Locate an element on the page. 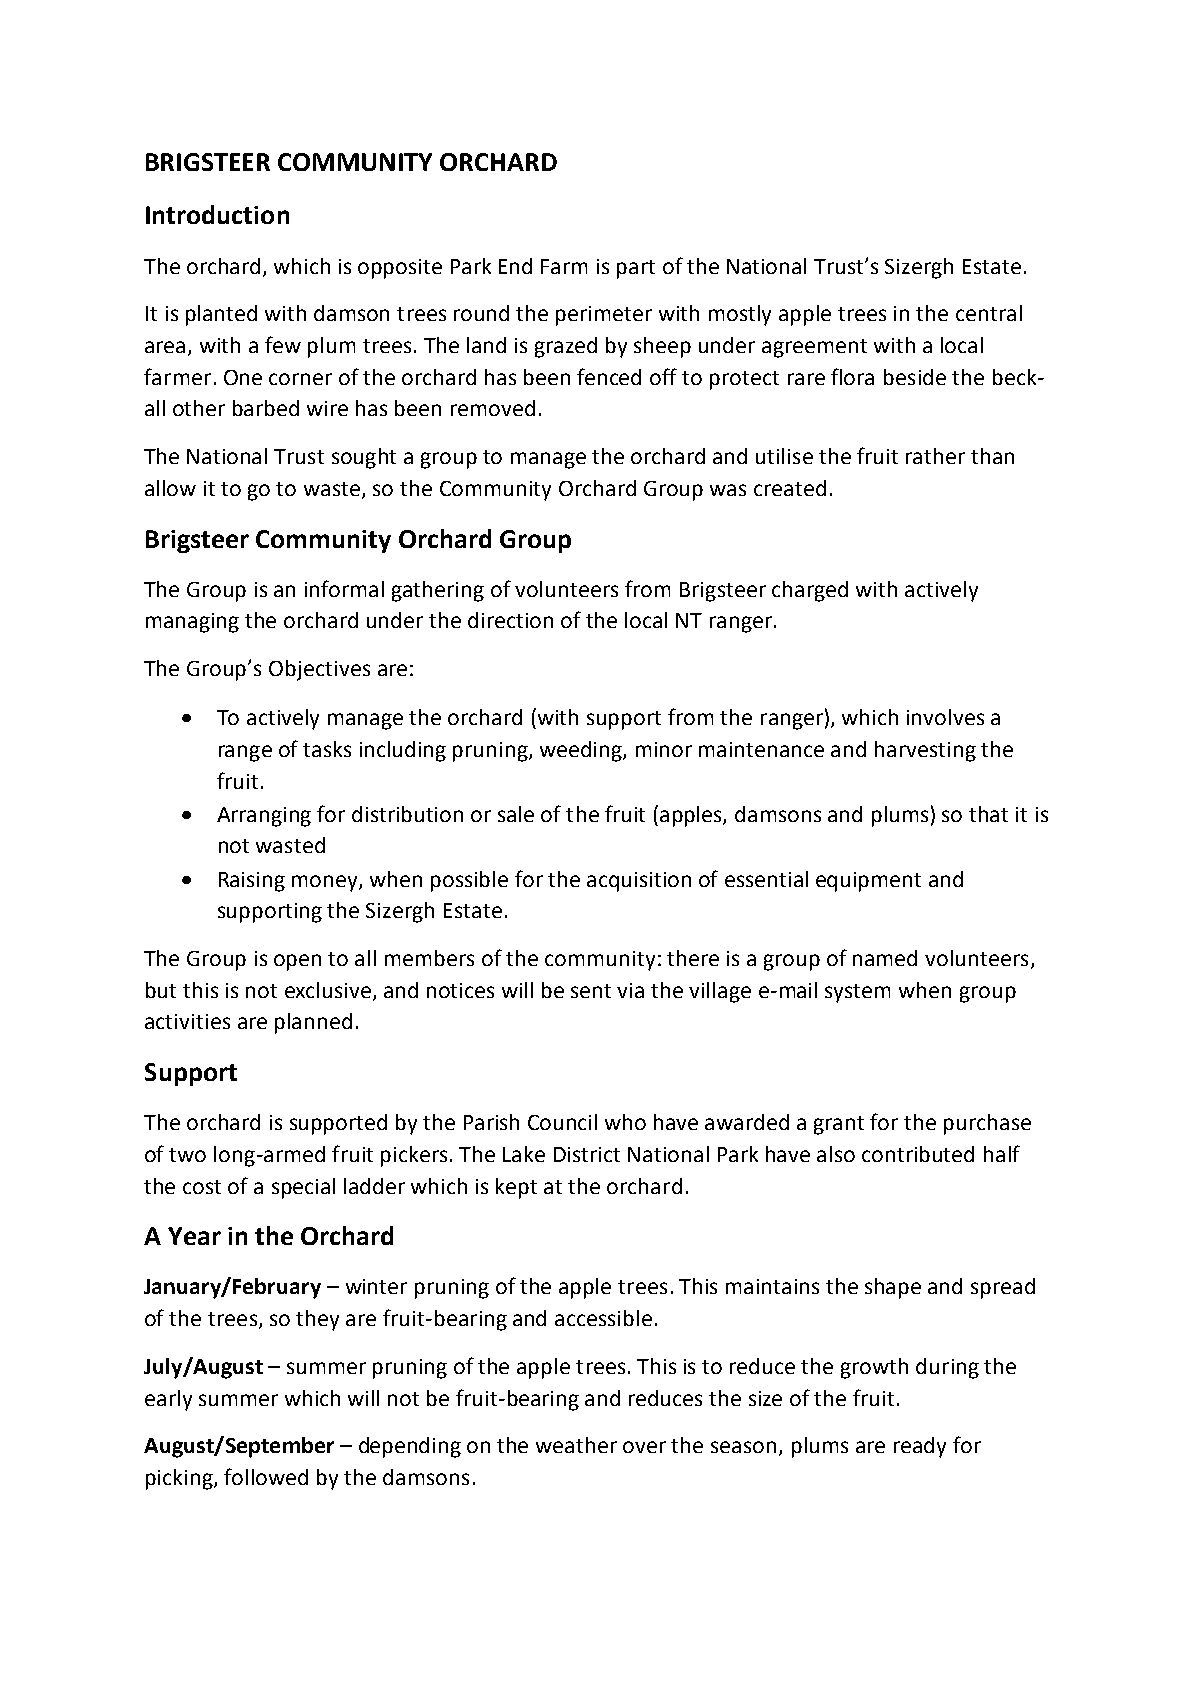 The image size is (1194, 1689). weather is located at coordinates (576, 1445).
